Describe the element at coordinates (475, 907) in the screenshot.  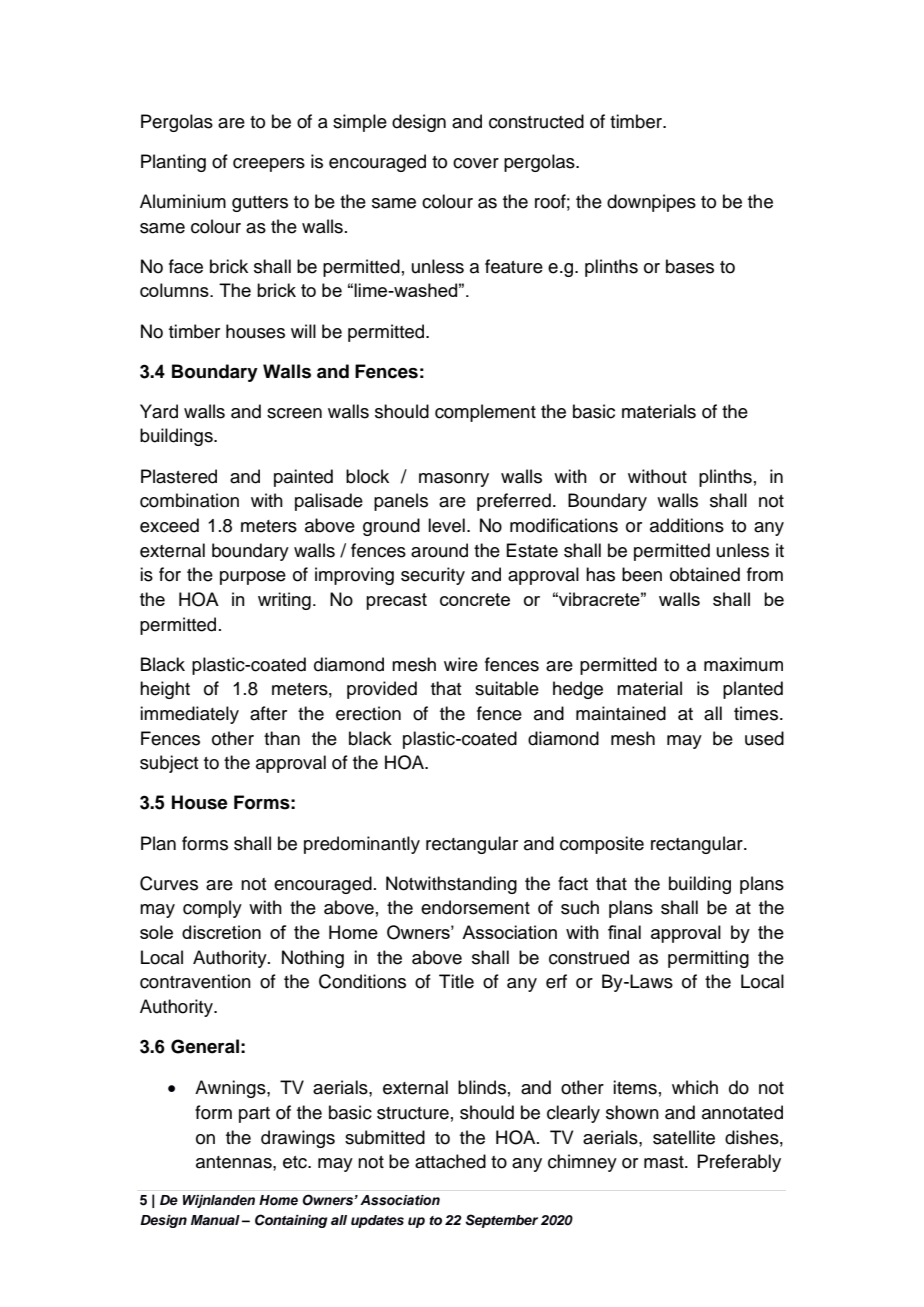
I see `endorsement` at that location.
